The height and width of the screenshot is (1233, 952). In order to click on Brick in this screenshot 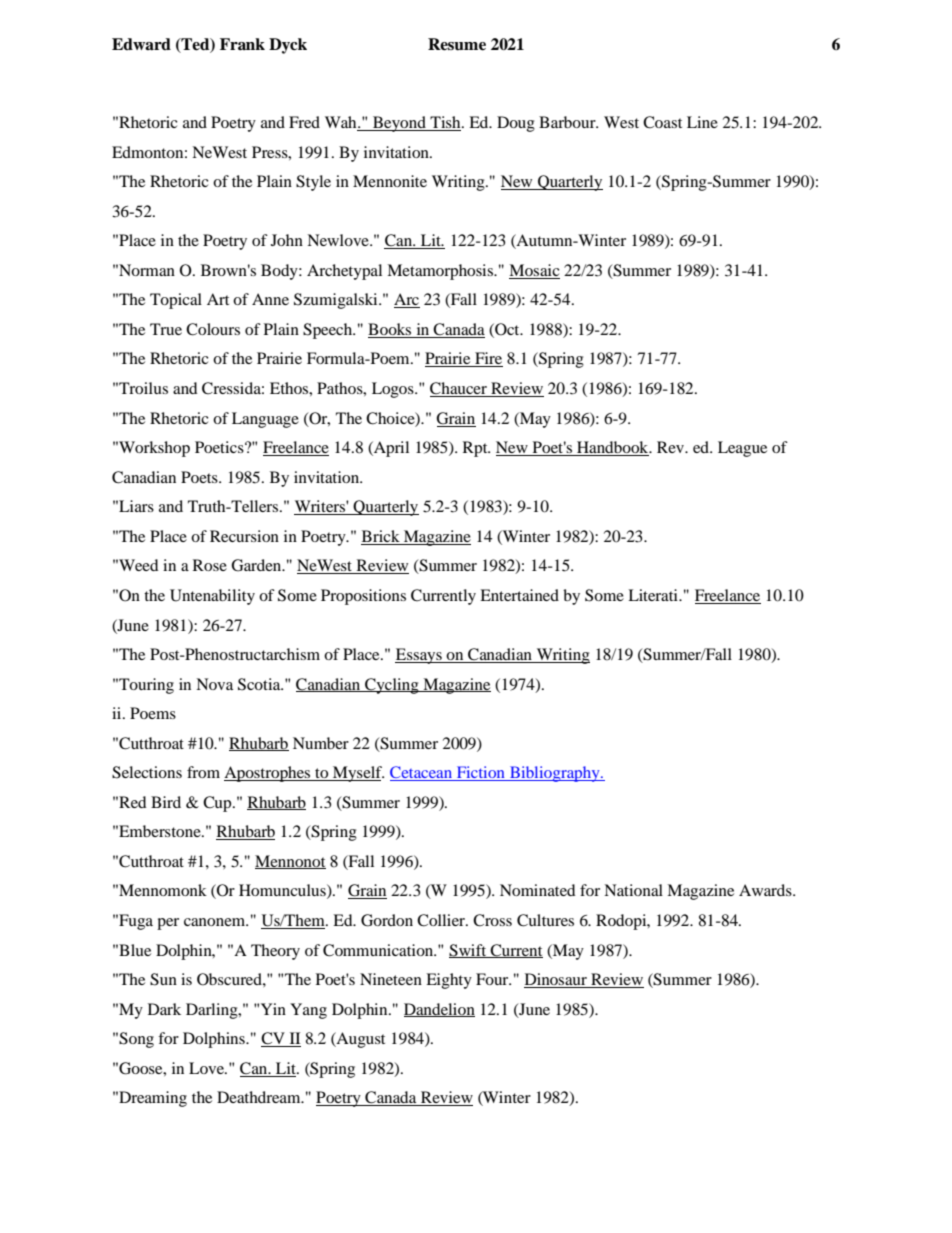, I will do `click(381, 537)`.
